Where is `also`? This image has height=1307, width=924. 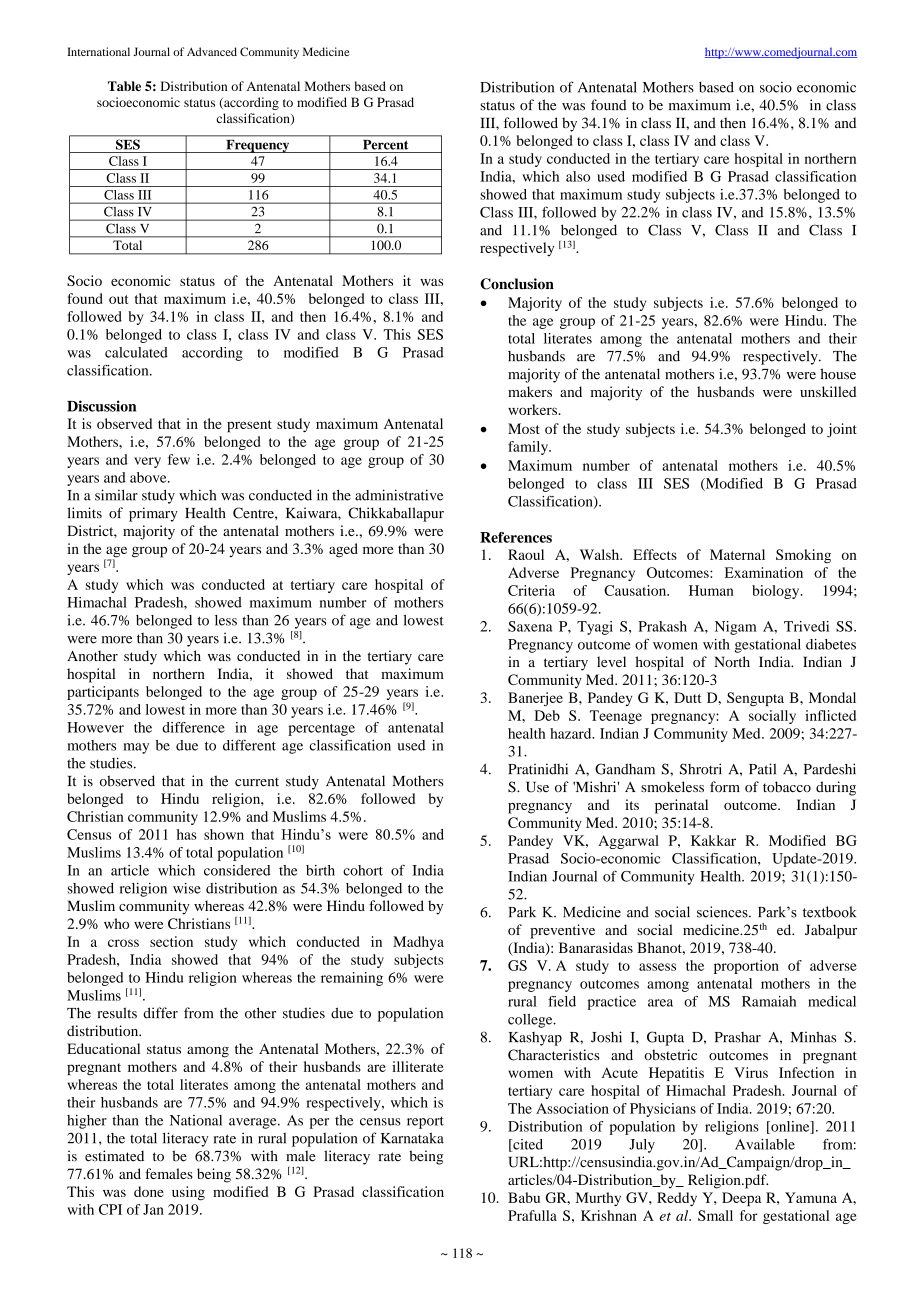 also is located at coordinates (578, 176).
